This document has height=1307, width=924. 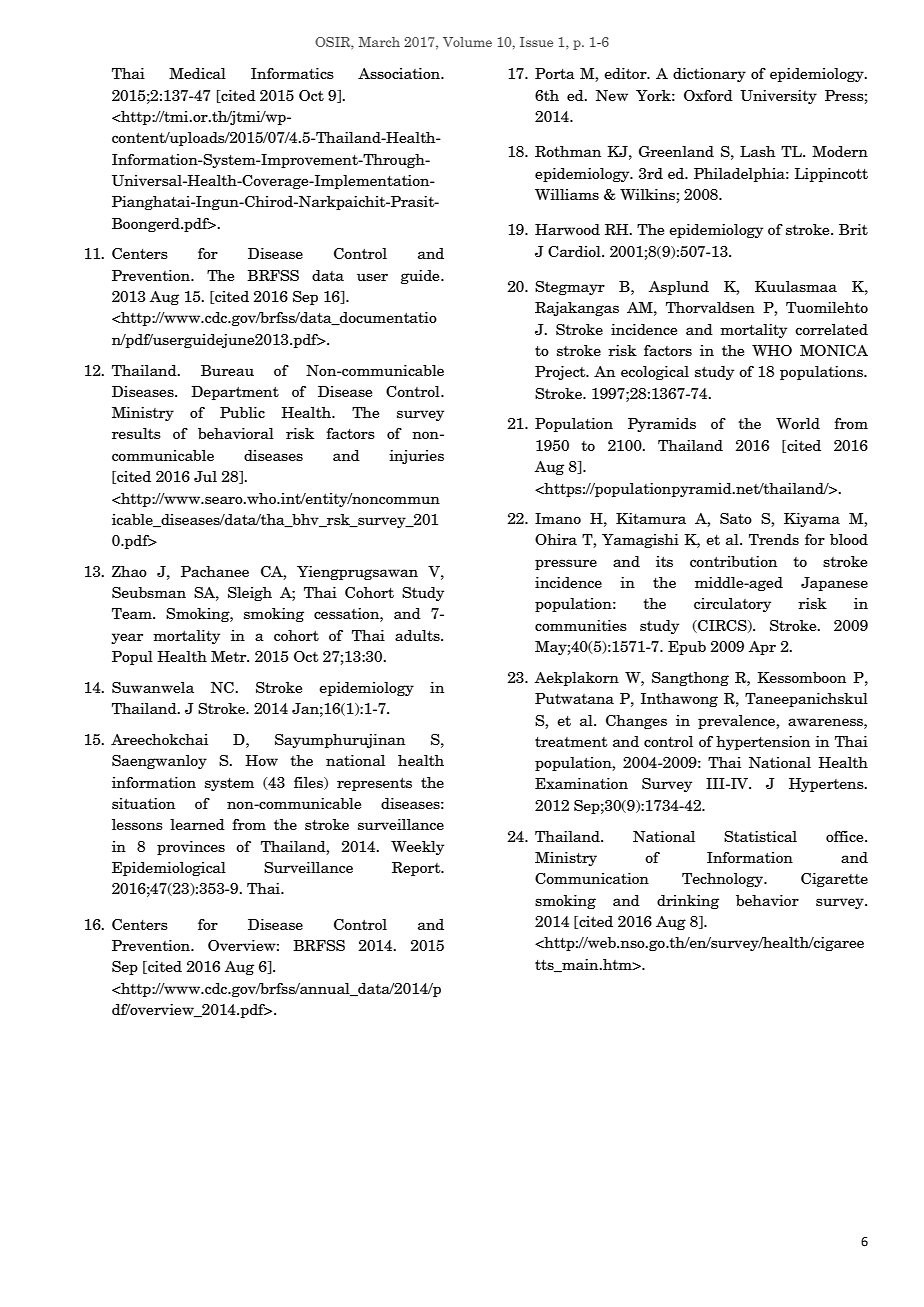 I want to click on Bureau, so click(x=227, y=370).
